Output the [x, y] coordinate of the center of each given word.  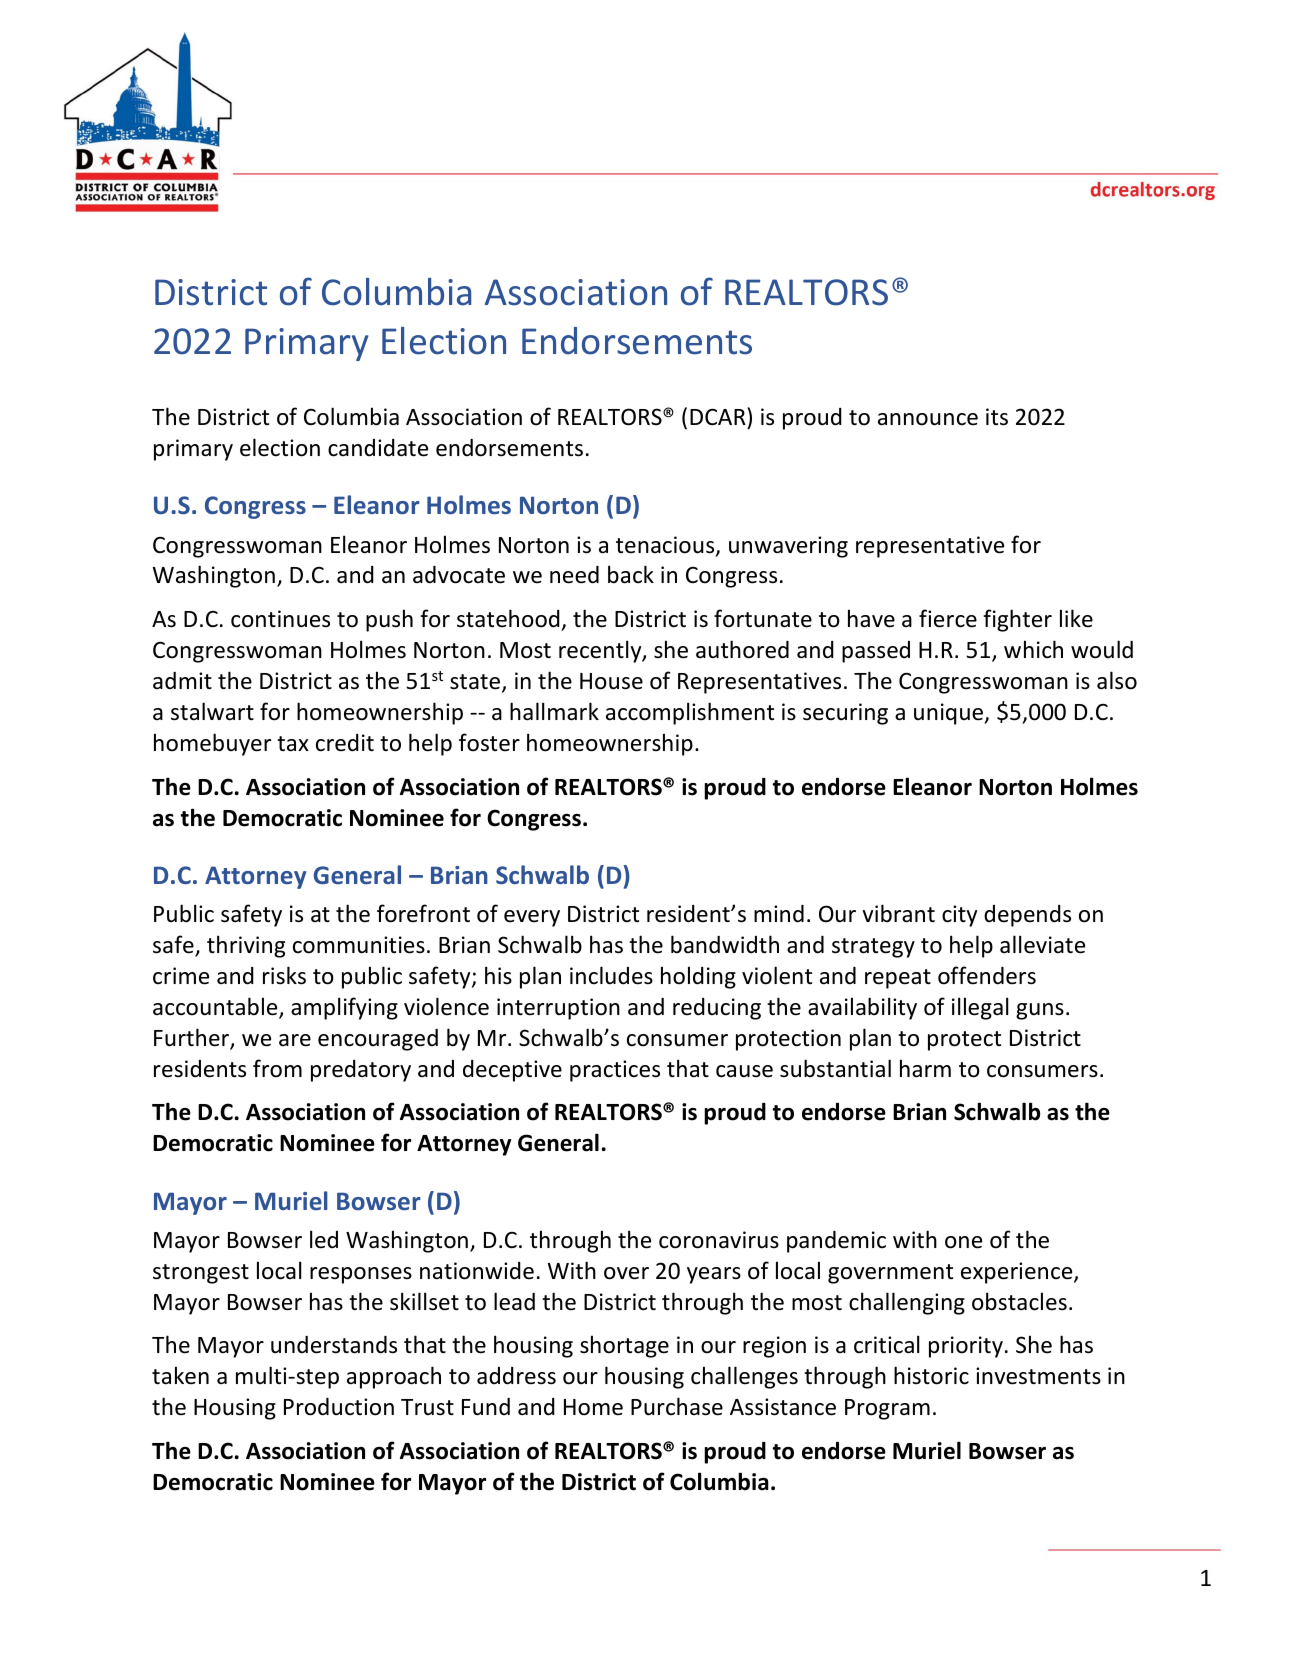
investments [1038, 1376]
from [277, 1068]
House [611, 681]
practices [615, 1071]
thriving [246, 946]
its [997, 417]
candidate [378, 448]
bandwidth [725, 944]
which [1033, 649]
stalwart [212, 711]
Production [339, 1407]
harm [925, 1068]
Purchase [677, 1406]
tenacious [666, 546]
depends [1027, 916]
